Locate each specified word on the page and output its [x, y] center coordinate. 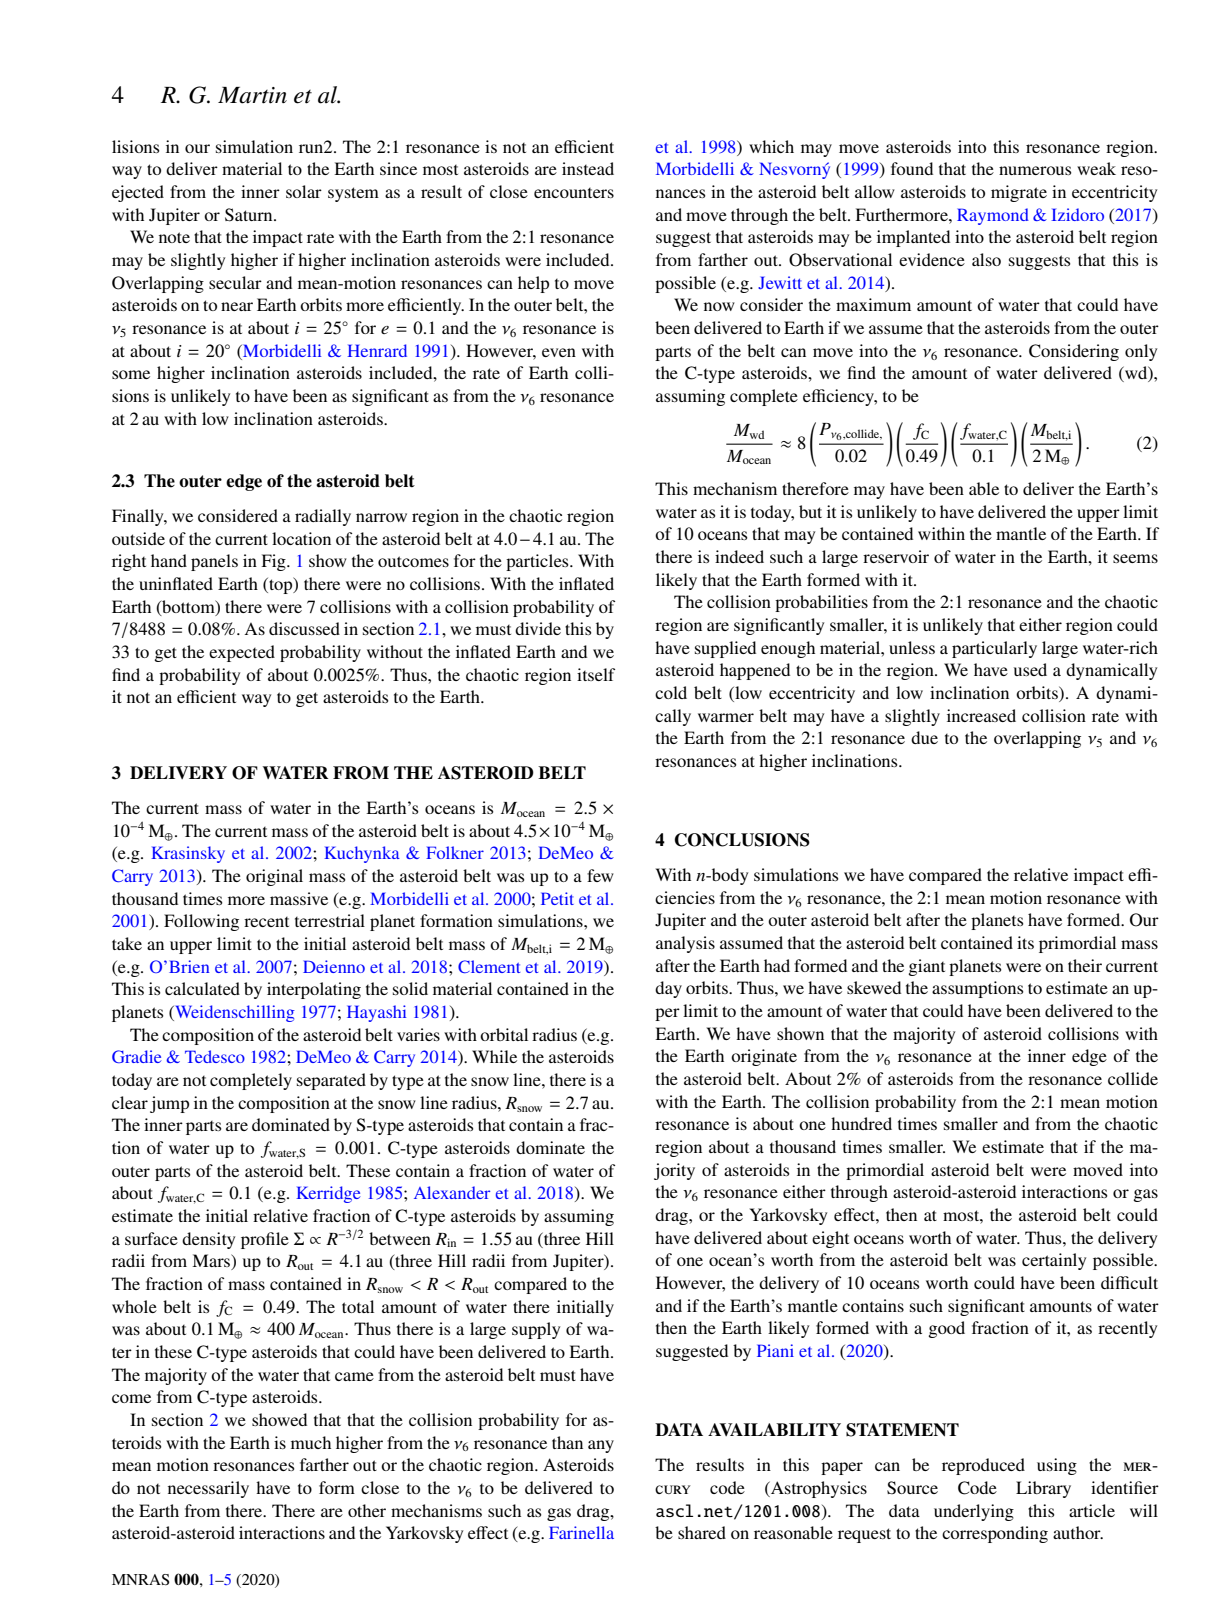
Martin [252, 95]
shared [702, 1532]
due [924, 737]
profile [265, 1240]
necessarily [208, 1489]
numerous [1035, 170]
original [274, 877]
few [600, 875]
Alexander [452, 1192]
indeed [739, 556]
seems [1135, 558]
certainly [1054, 1261]
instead [588, 168]
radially [323, 517]
